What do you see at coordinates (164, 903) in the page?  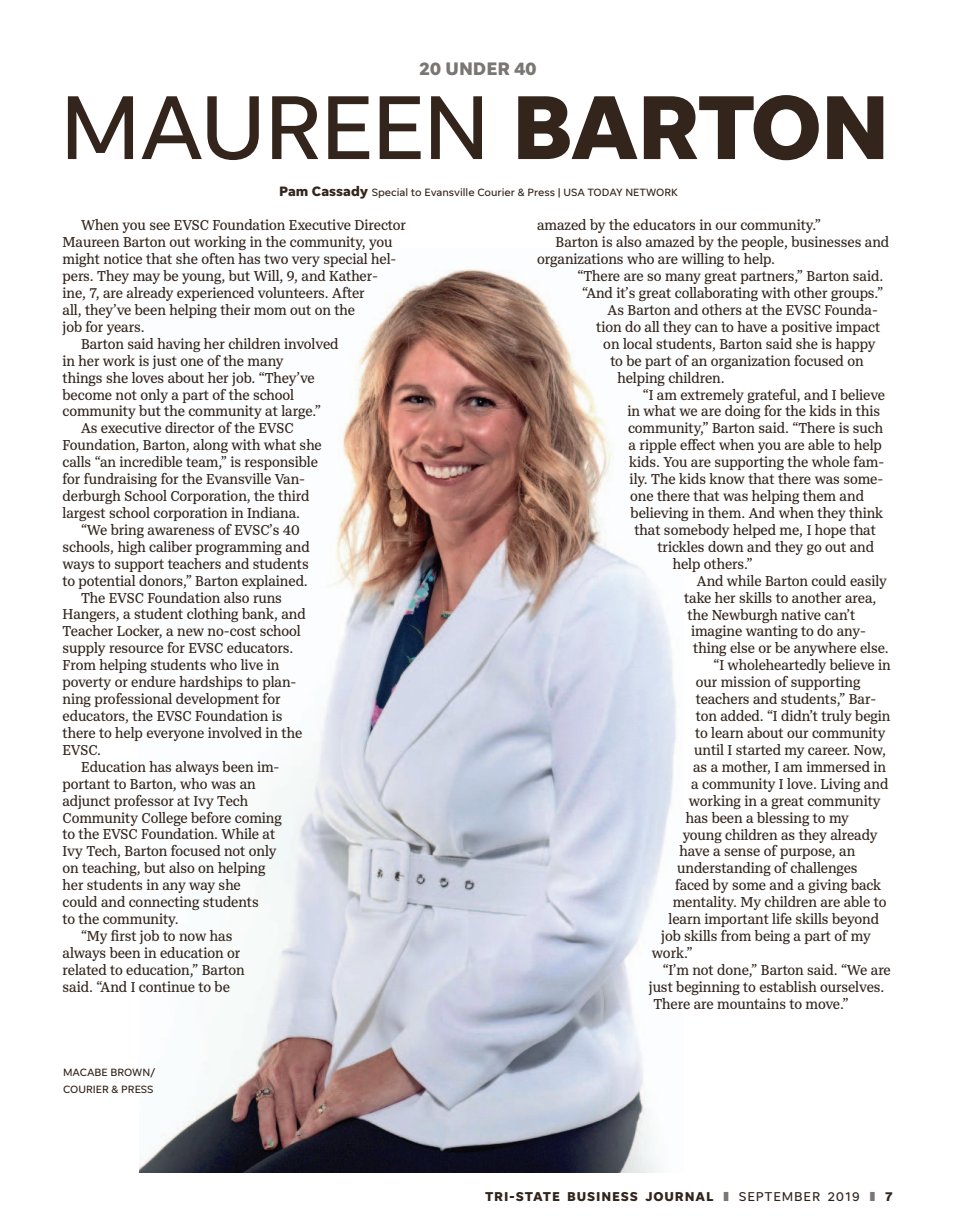 I see `connecting` at bounding box center [164, 903].
